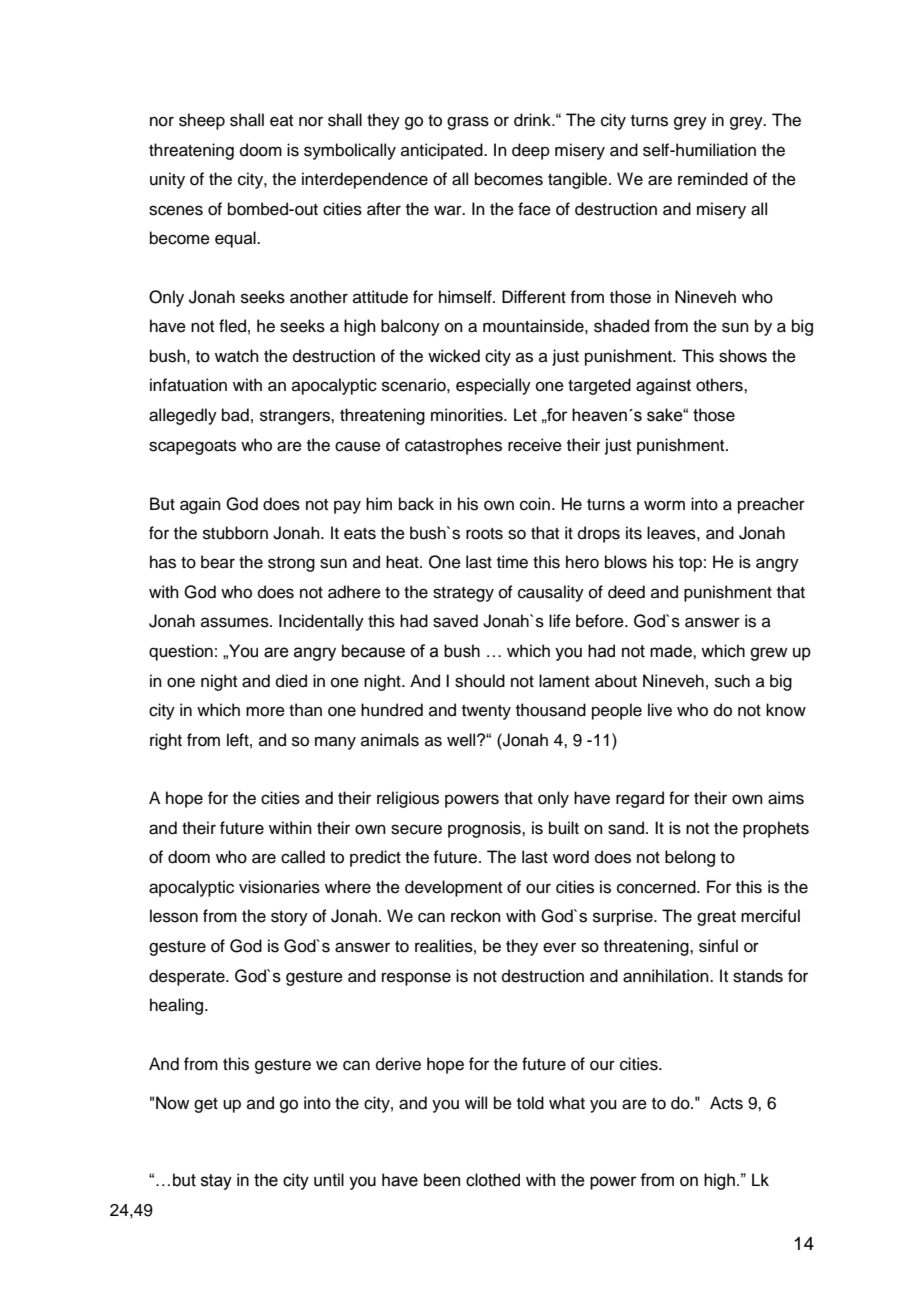 The width and height of the screenshot is (924, 1309). Describe the element at coordinates (202, 121) in the screenshot. I see `sheep` at that location.
